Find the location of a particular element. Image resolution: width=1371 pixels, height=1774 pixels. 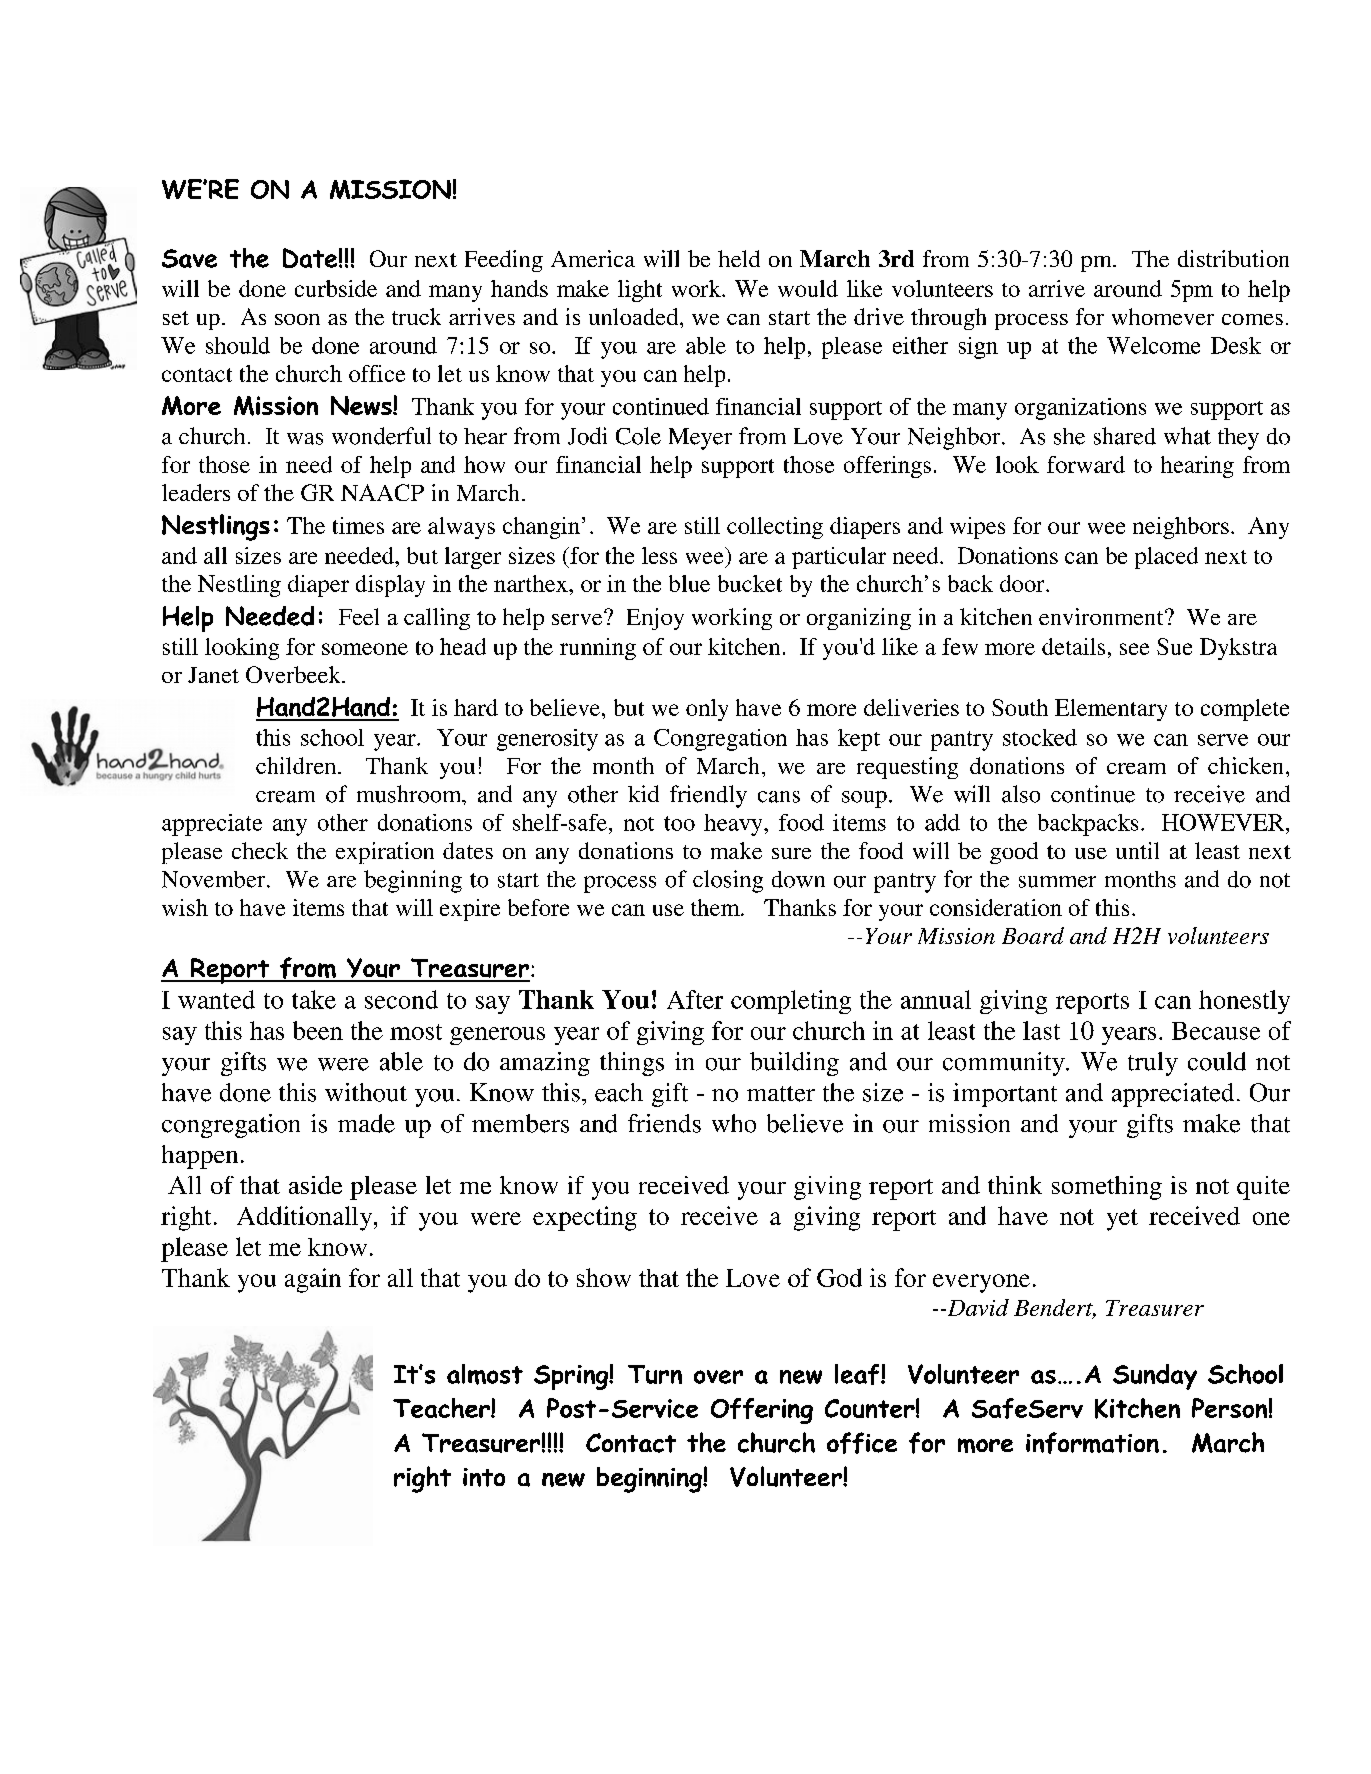

held is located at coordinates (739, 258).
